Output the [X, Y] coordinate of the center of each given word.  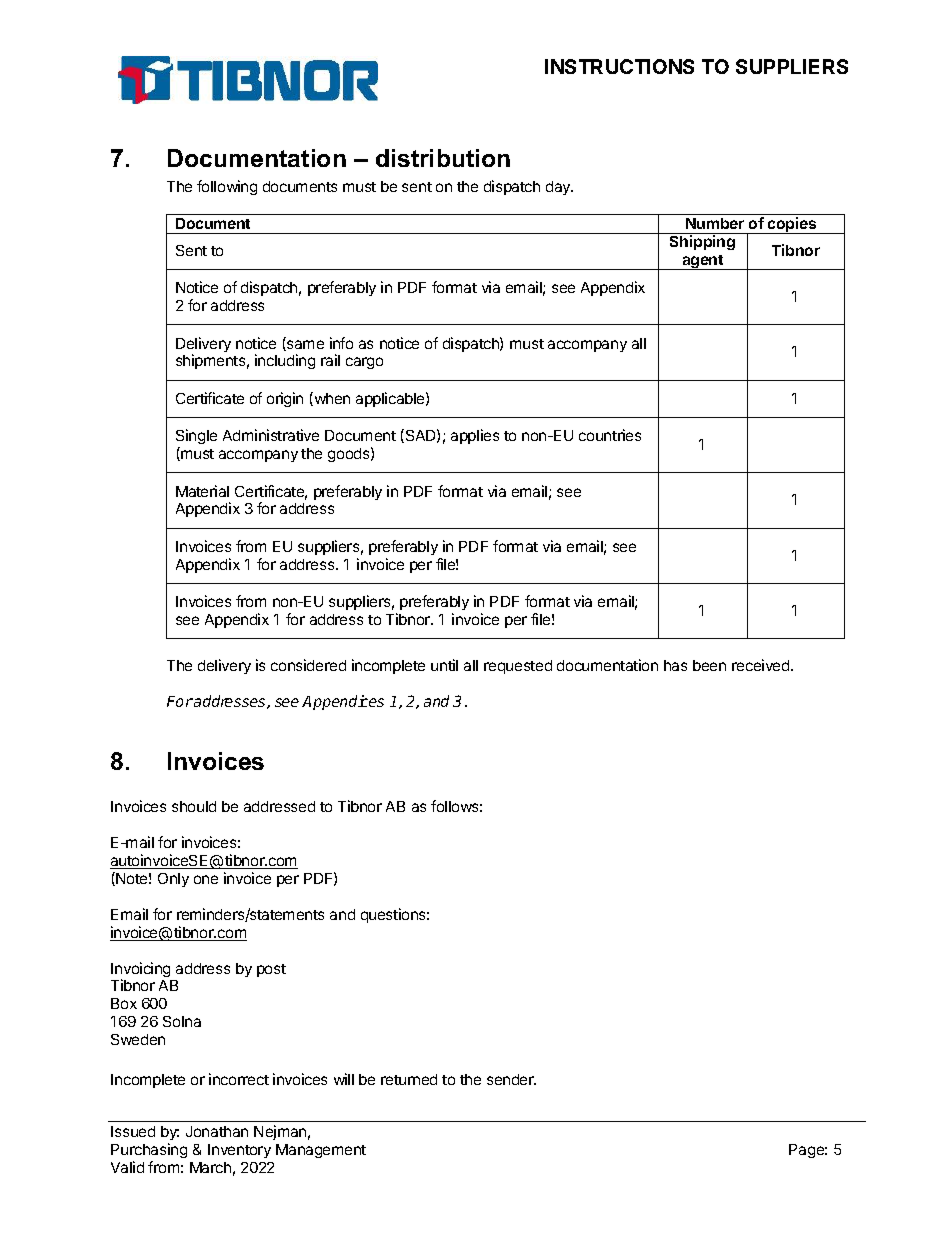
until [444, 665]
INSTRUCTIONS [619, 66]
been [709, 665]
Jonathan [217, 1131]
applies [475, 436]
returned [409, 1079]
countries [610, 435]
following [227, 187]
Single [196, 438]
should [194, 806]
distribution [443, 158]
